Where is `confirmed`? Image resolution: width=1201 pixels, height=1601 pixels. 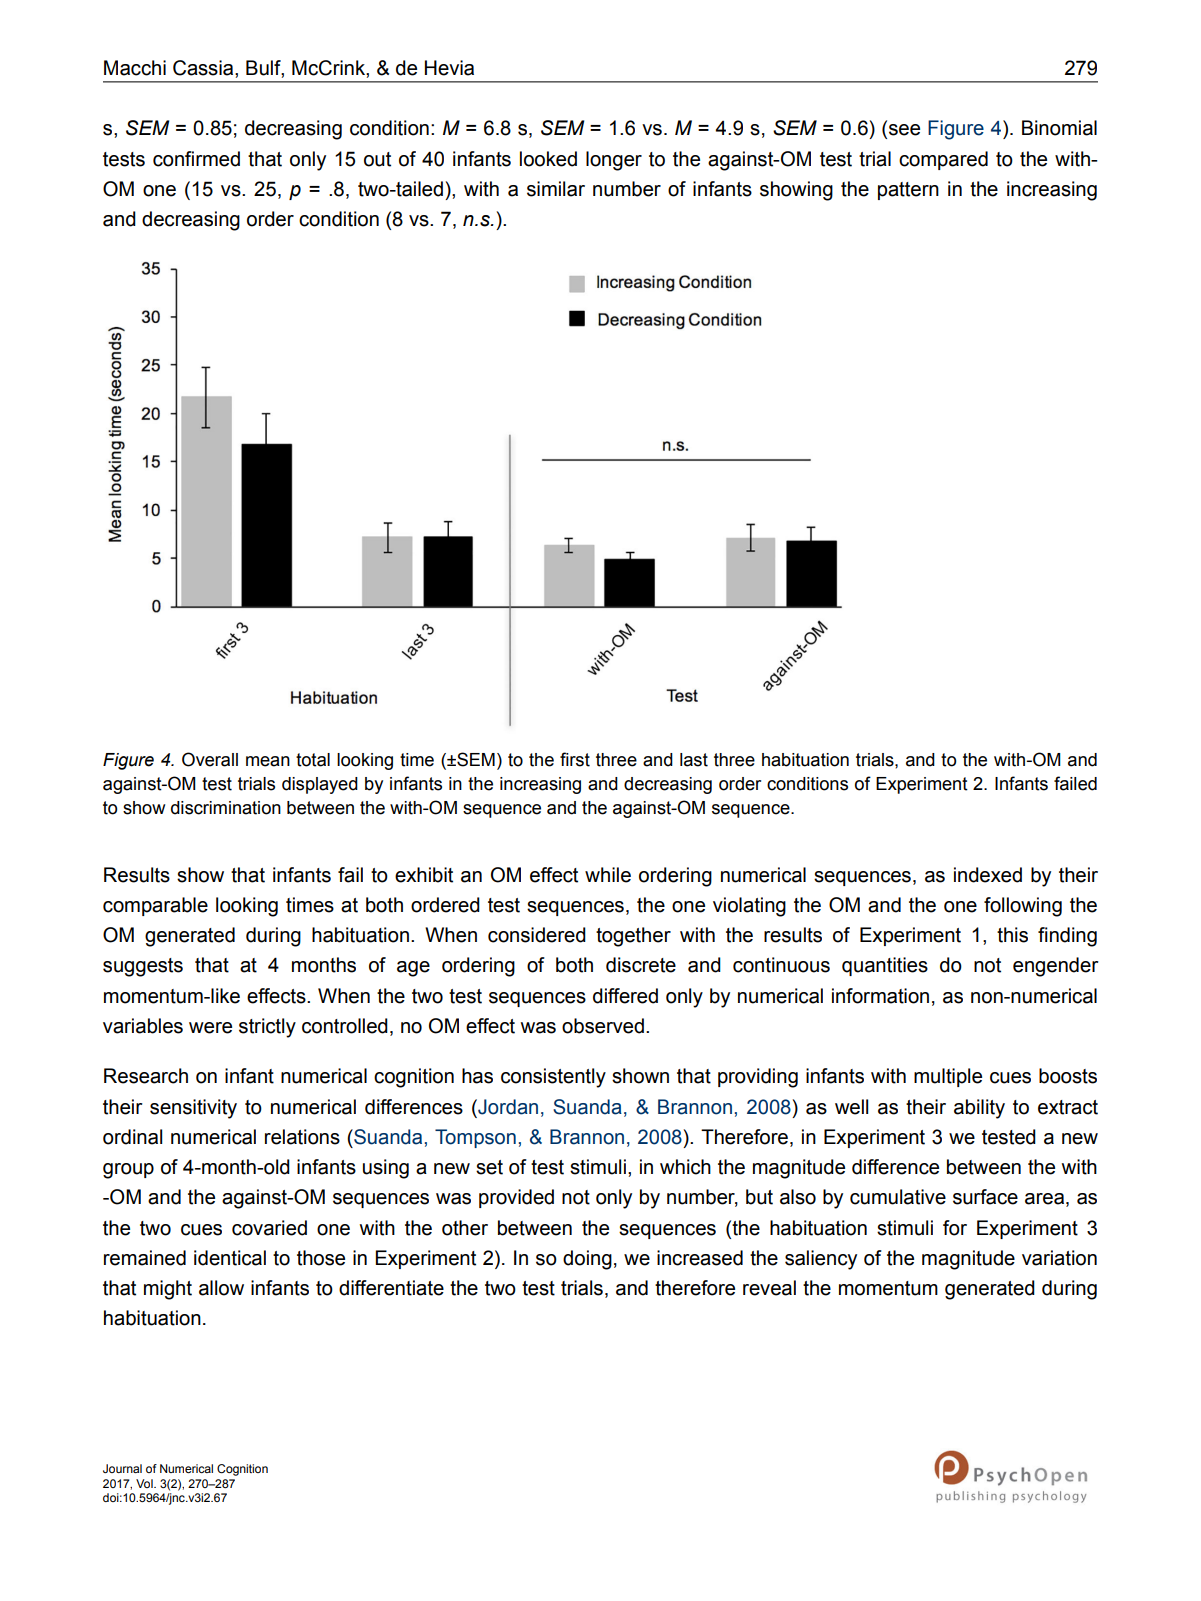 confirmed is located at coordinates (196, 159).
